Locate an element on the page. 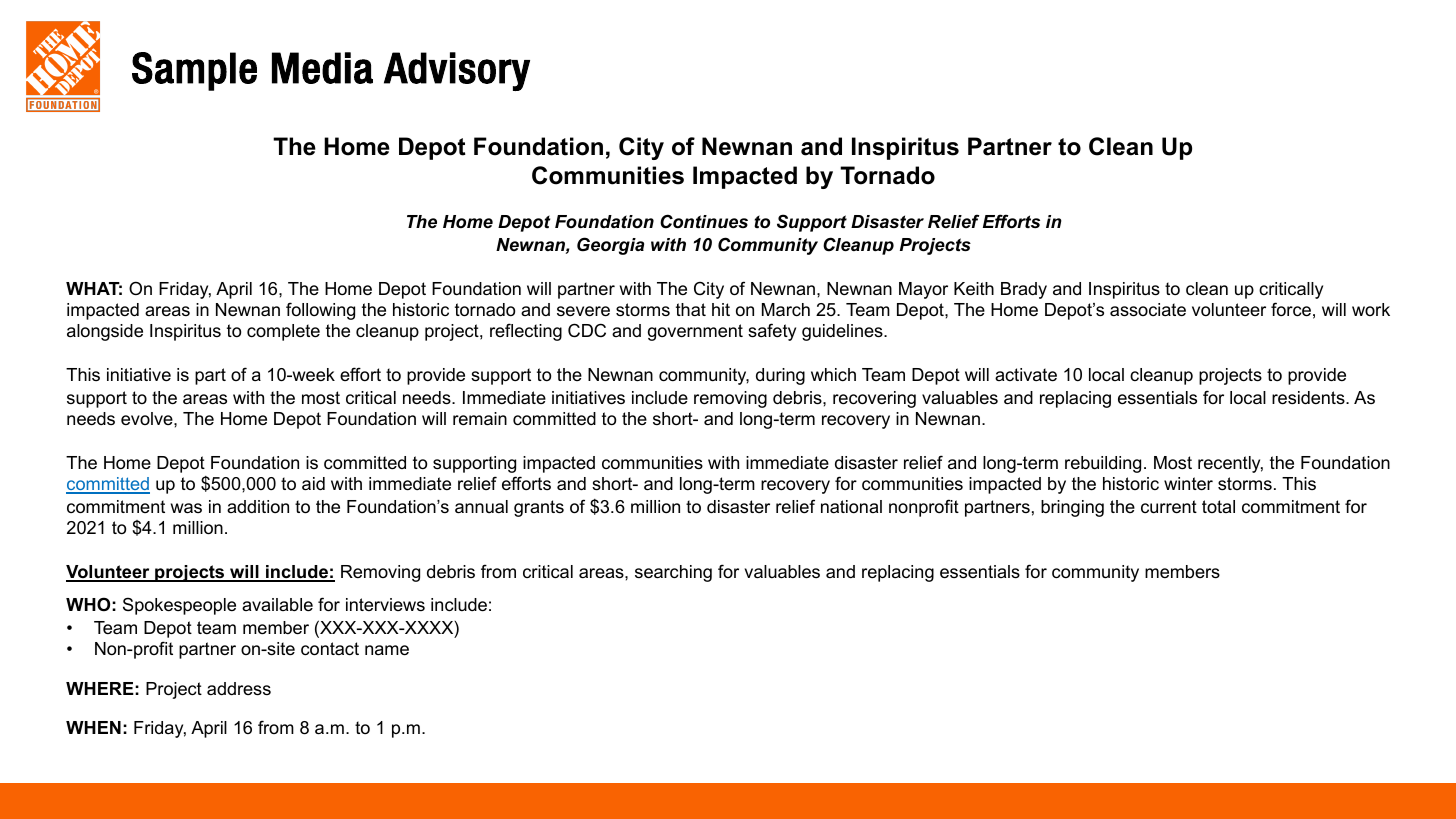 The height and width of the document is (819, 1456). associate is located at coordinates (1148, 310).
